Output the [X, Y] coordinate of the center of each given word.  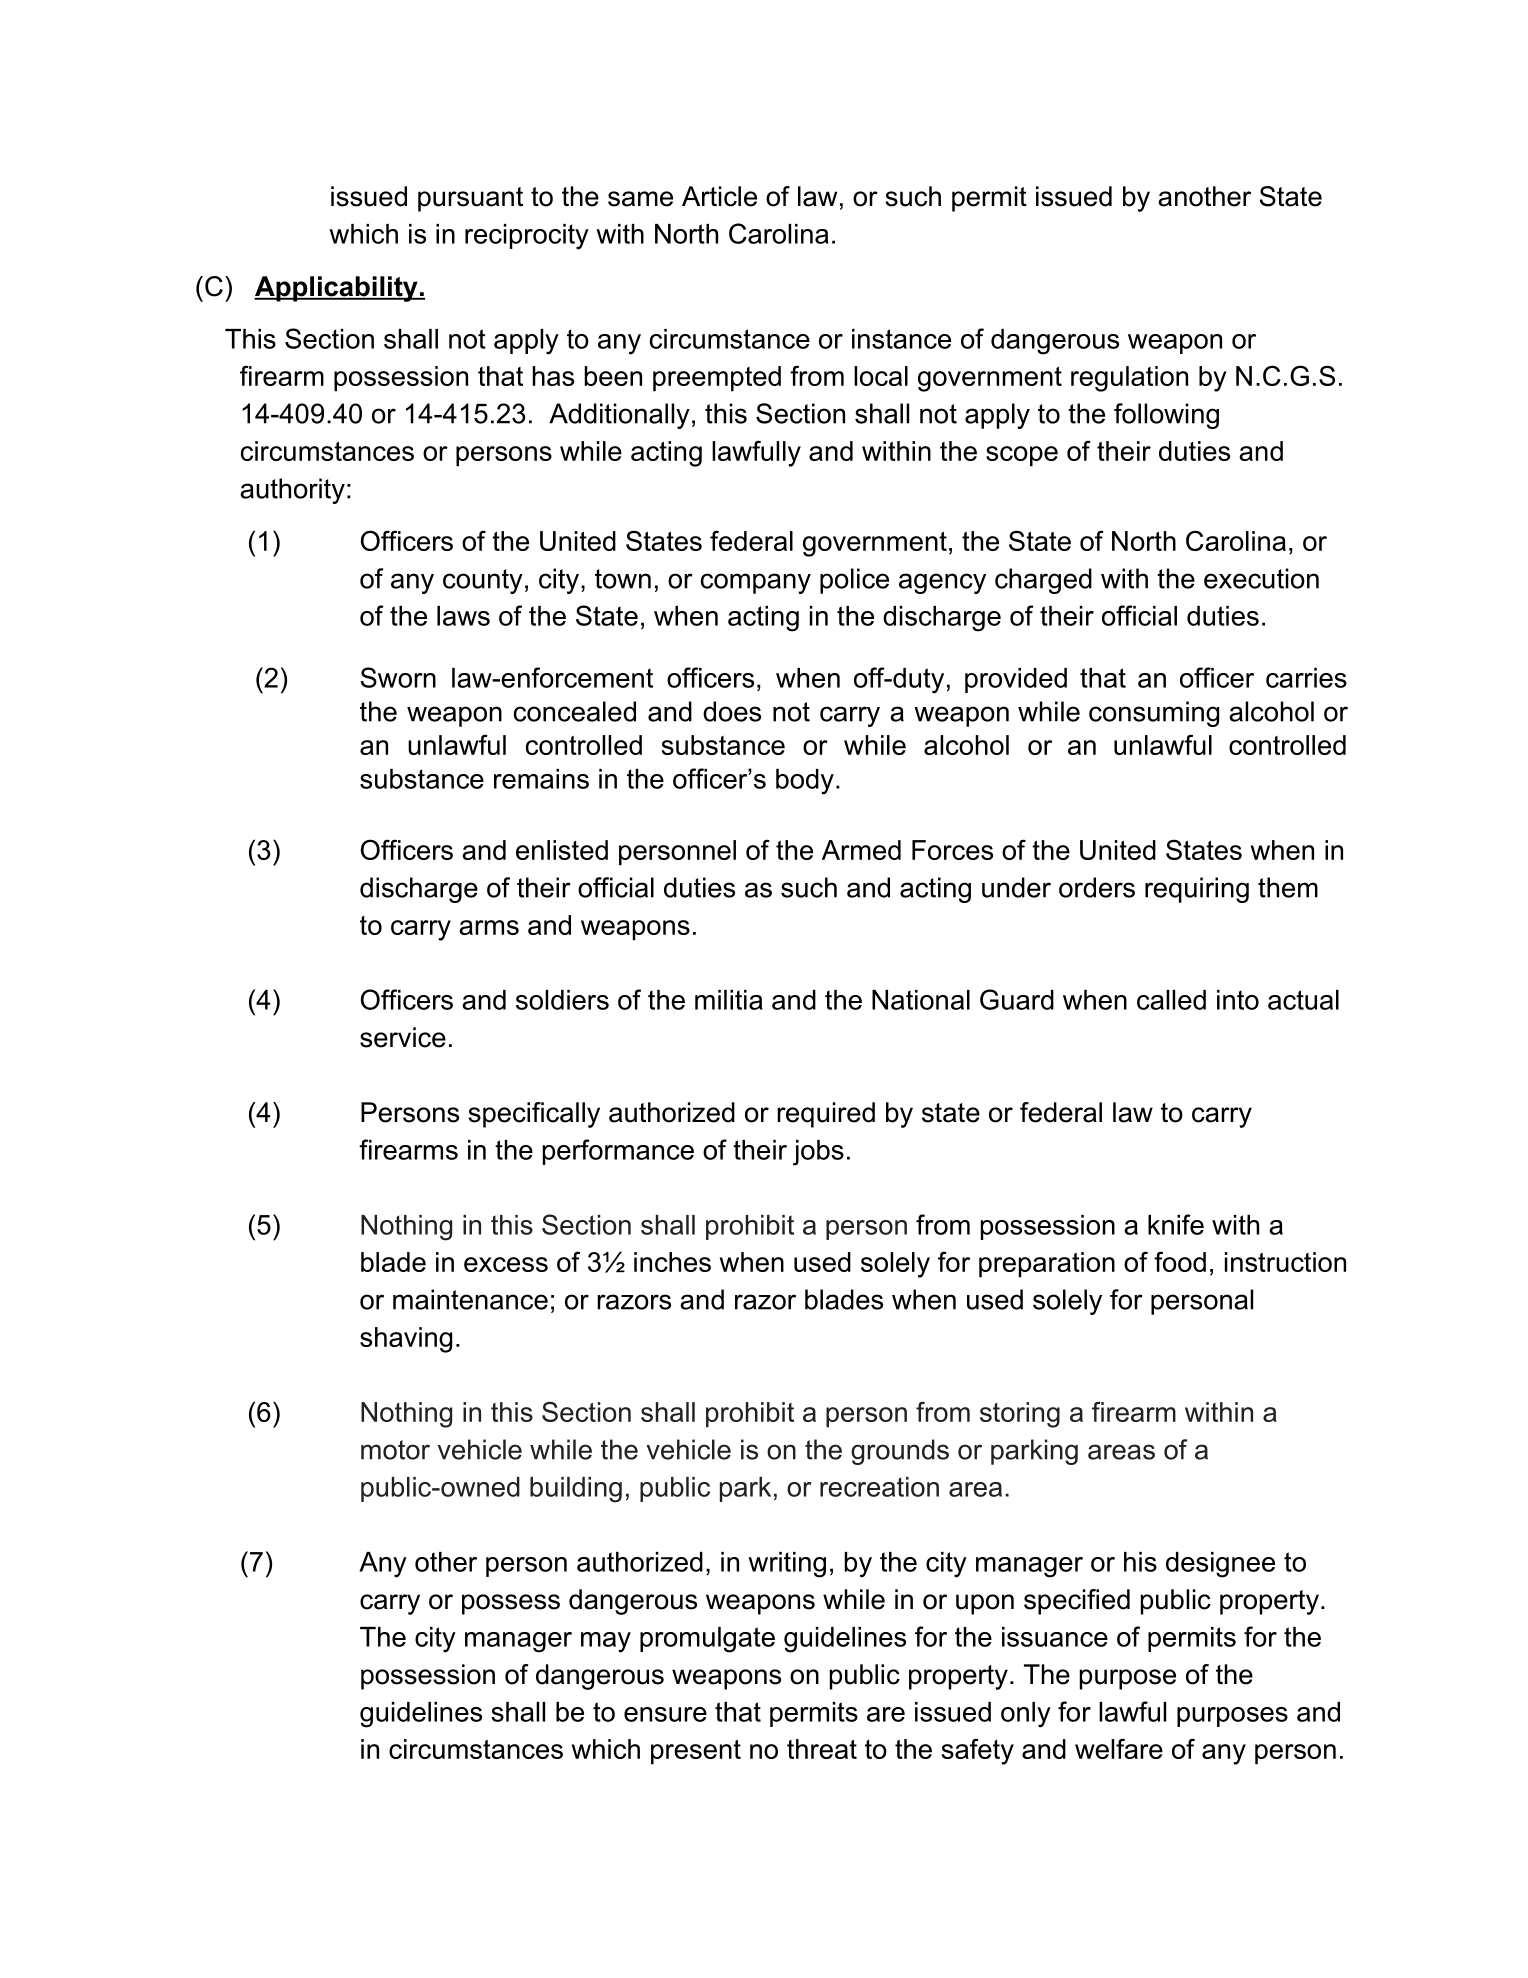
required [826, 1115]
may [606, 1642]
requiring [1197, 890]
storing [1020, 1415]
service [403, 1037]
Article [719, 196]
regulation [1129, 379]
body [805, 782]
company [756, 583]
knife [1176, 1224]
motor [395, 1450]
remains [541, 779]
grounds [900, 1452]
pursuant [470, 199]
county [483, 581]
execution [1261, 578]
